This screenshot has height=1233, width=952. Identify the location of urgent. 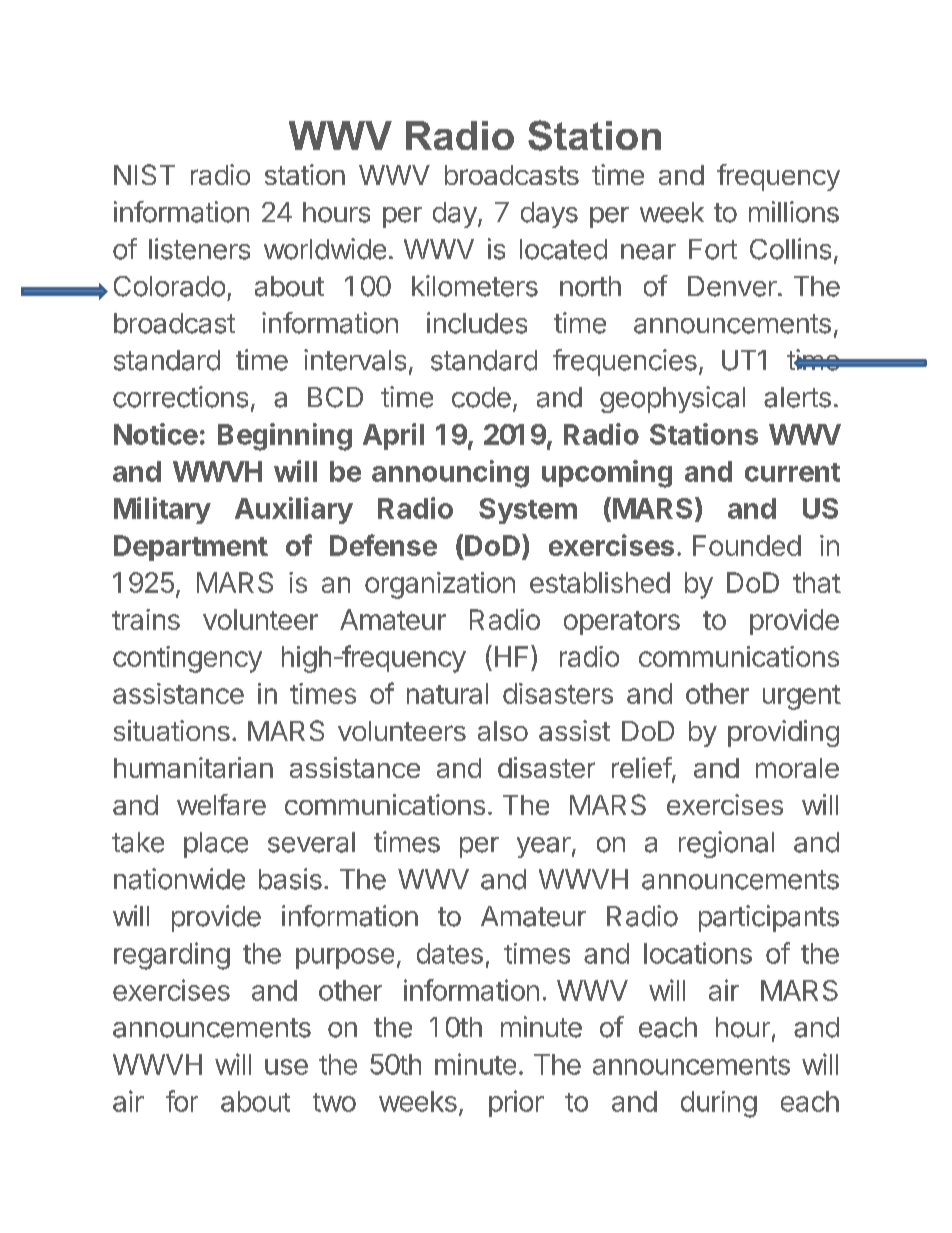
(802, 697).
